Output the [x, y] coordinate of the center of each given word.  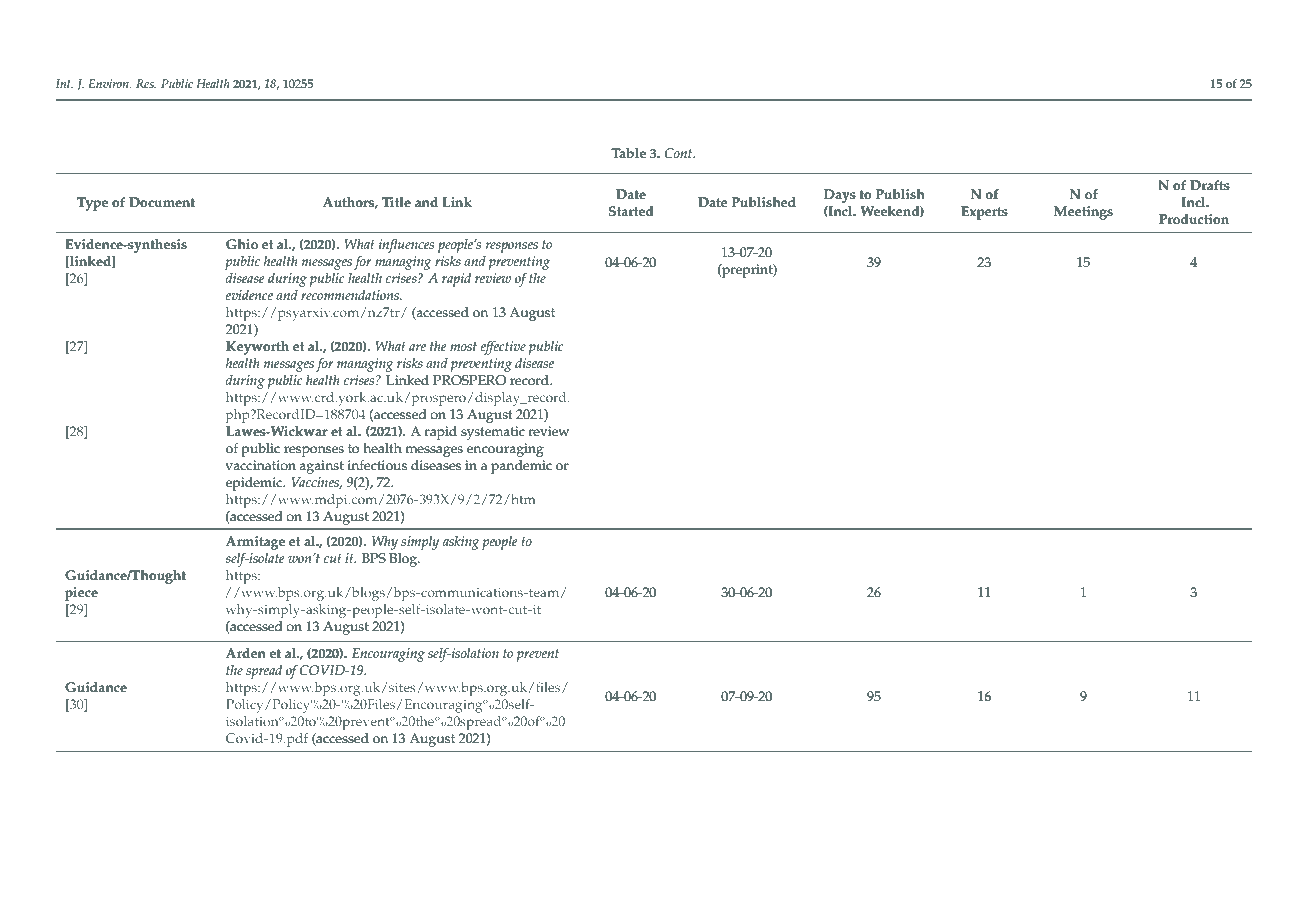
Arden [246, 653]
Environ [109, 83]
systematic [493, 433]
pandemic [521, 467]
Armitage [255, 543]
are [417, 347]
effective [503, 348]
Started [631, 211]
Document [162, 202]
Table [628, 153]
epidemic [255, 484]
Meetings [1083, 213]
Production [1194, 219]
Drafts [1210, 185]
